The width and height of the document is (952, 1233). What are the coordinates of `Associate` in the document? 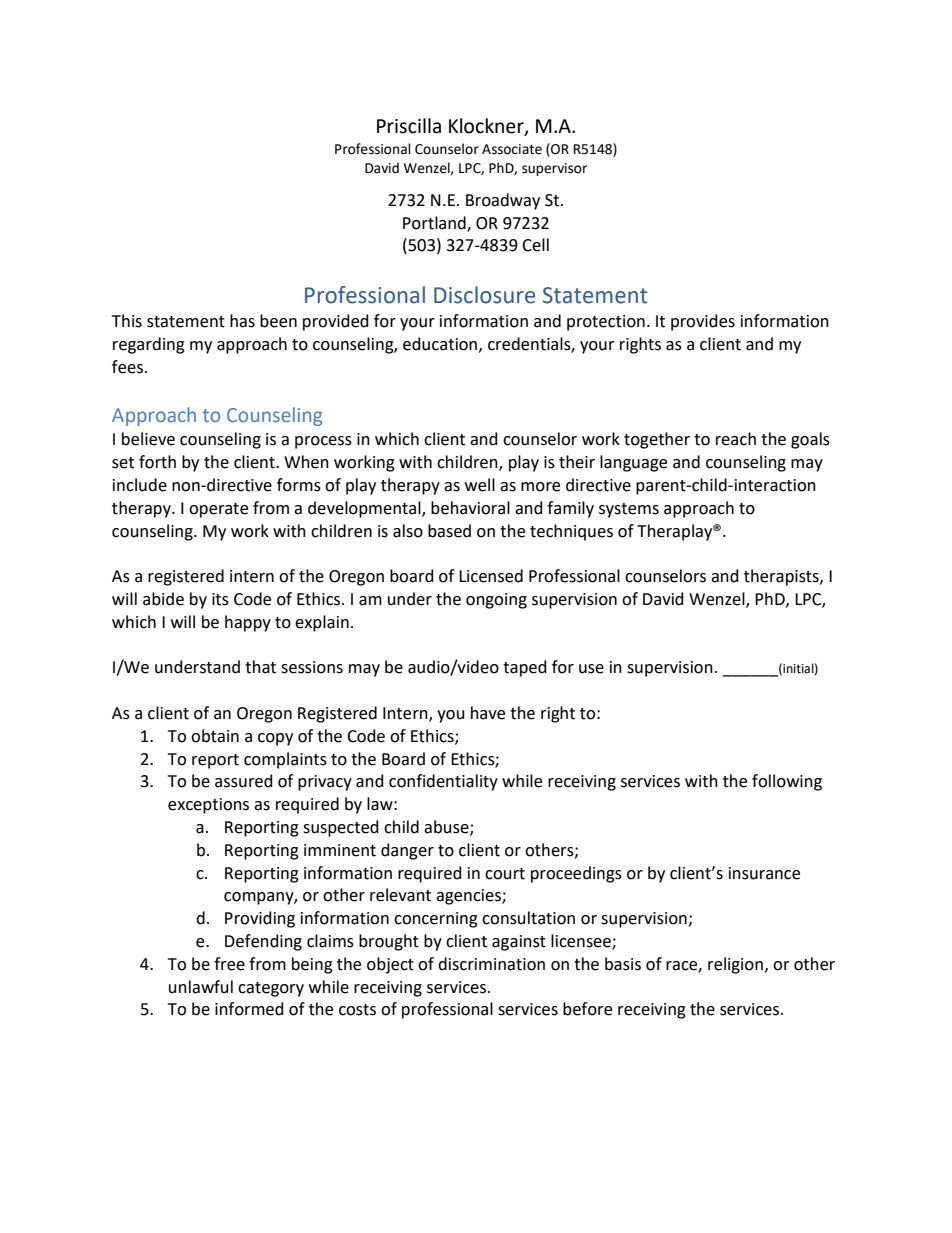 It's located at (512, 149).
